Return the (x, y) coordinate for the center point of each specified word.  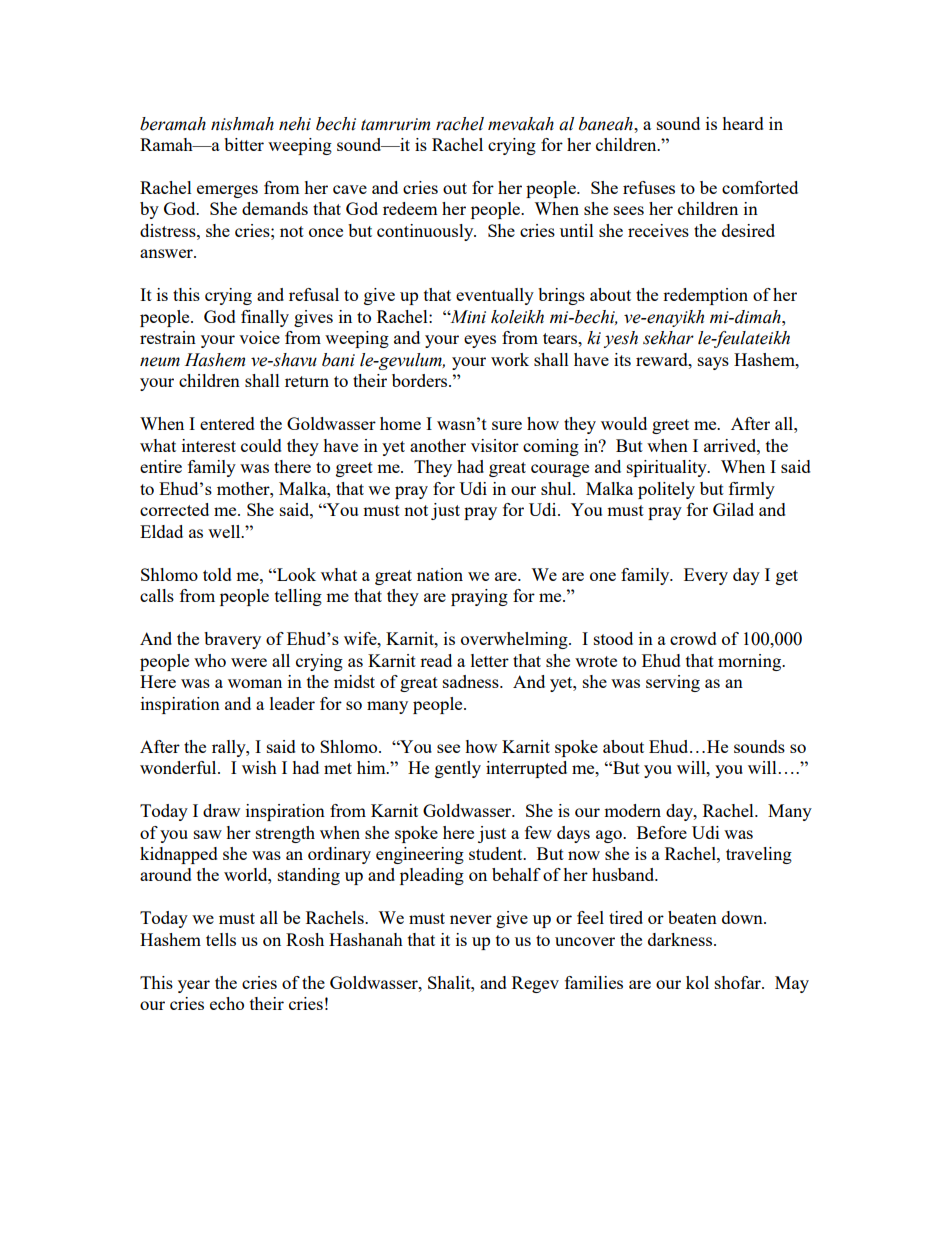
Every (706, 576)
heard (743, 123)
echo (227, 1003)
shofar (739, 982)
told (217, 574)
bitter (244, 144)
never (471, 919)
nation (440, 574)
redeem (410, 208)
